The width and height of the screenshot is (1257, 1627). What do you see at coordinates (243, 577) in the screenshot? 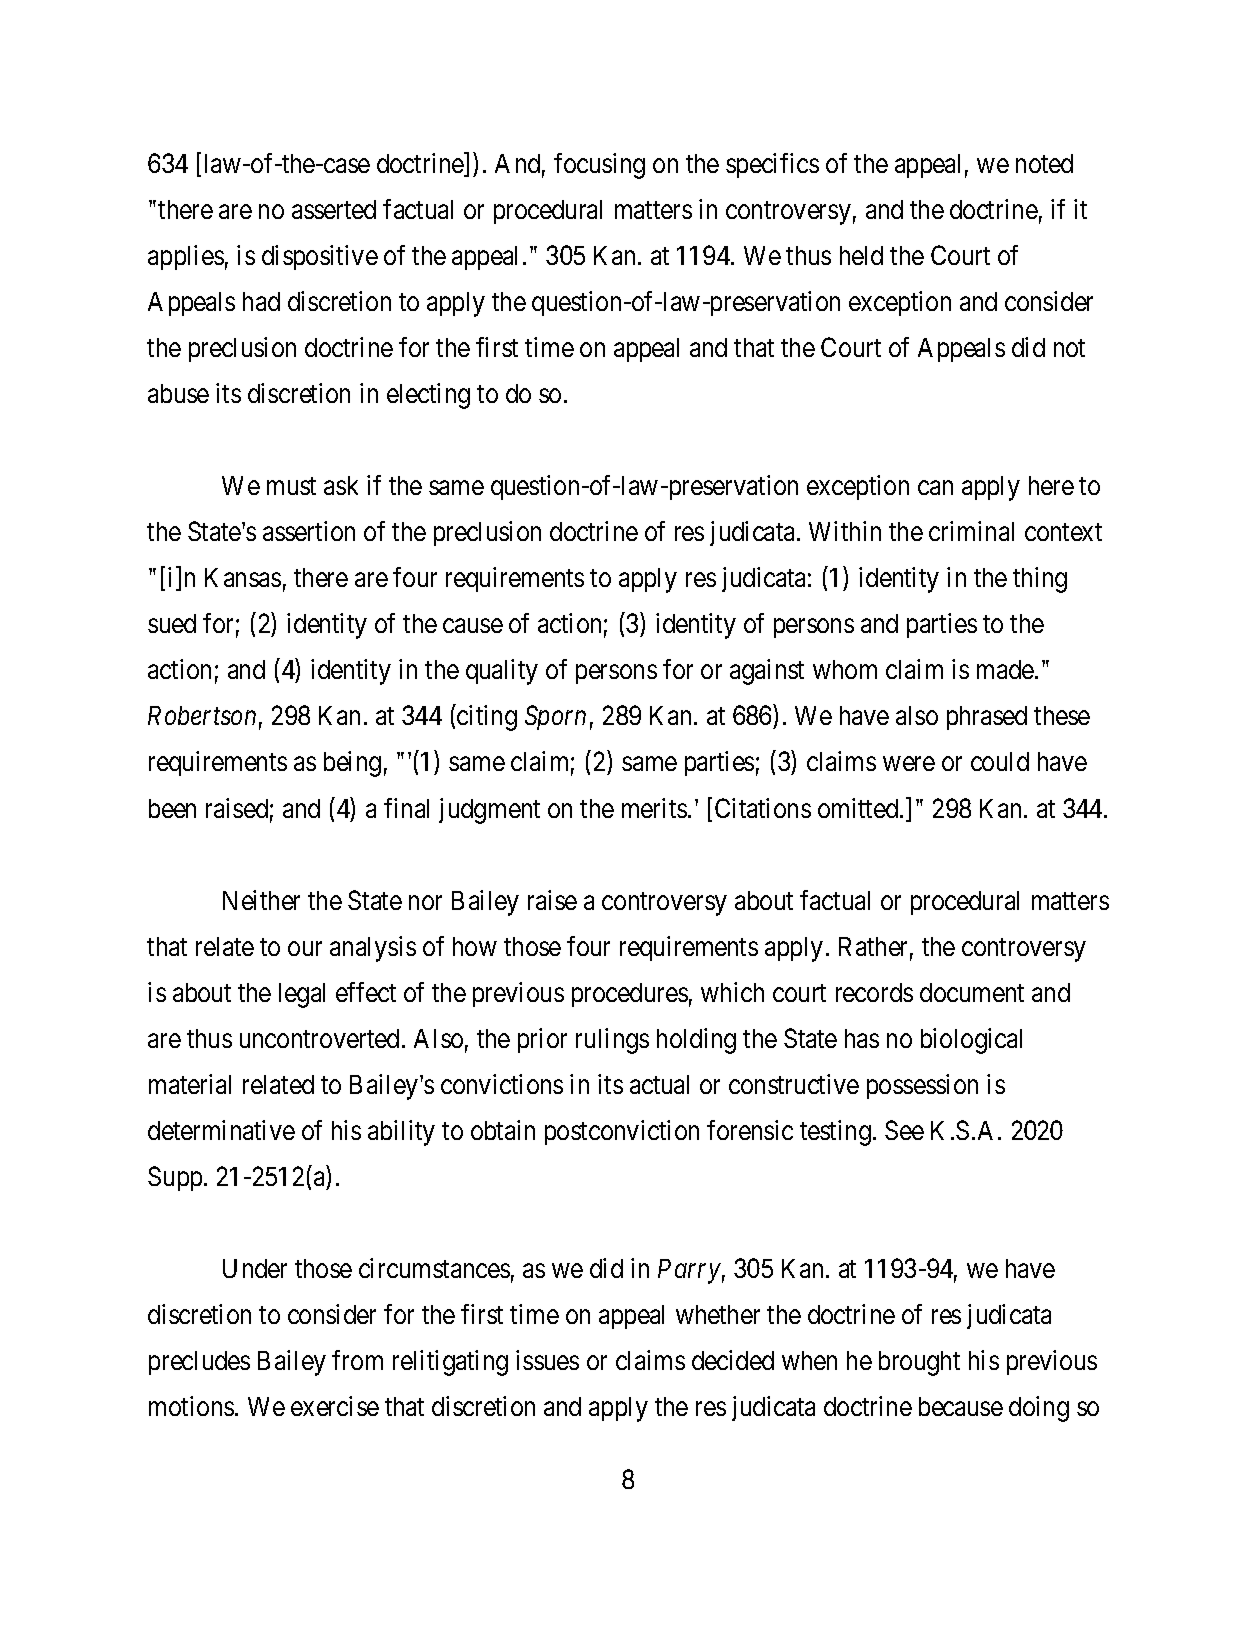
I see `Kansas` at bounding box center [243, 577].
